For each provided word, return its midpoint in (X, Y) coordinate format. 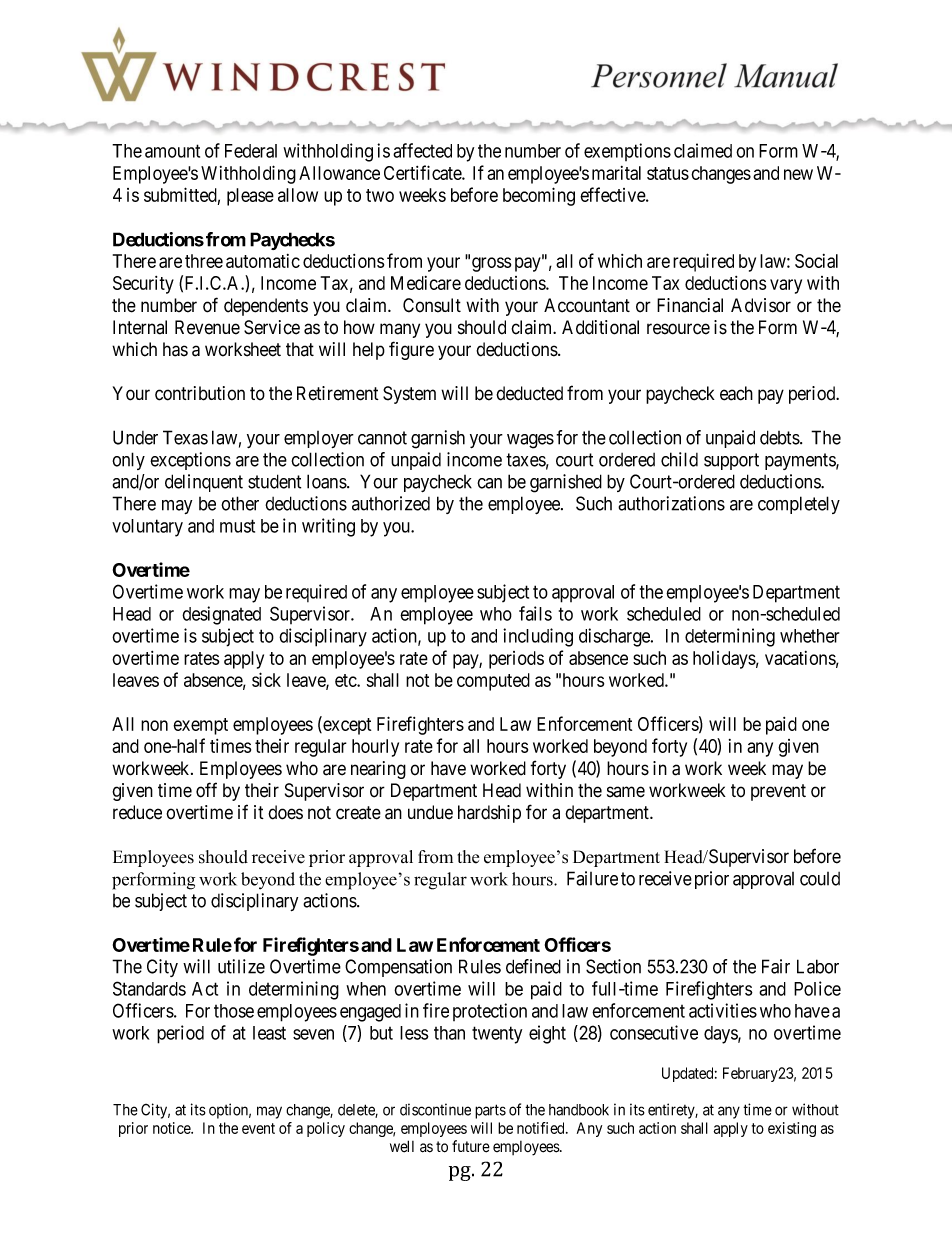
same (626, 792)
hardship (489, 814)
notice (173, 1128)
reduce (137, 812)
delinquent (204, 483)
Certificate (423, 172)
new (798, 174)
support (731, 461)
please (250, 197)
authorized (391, 503)
